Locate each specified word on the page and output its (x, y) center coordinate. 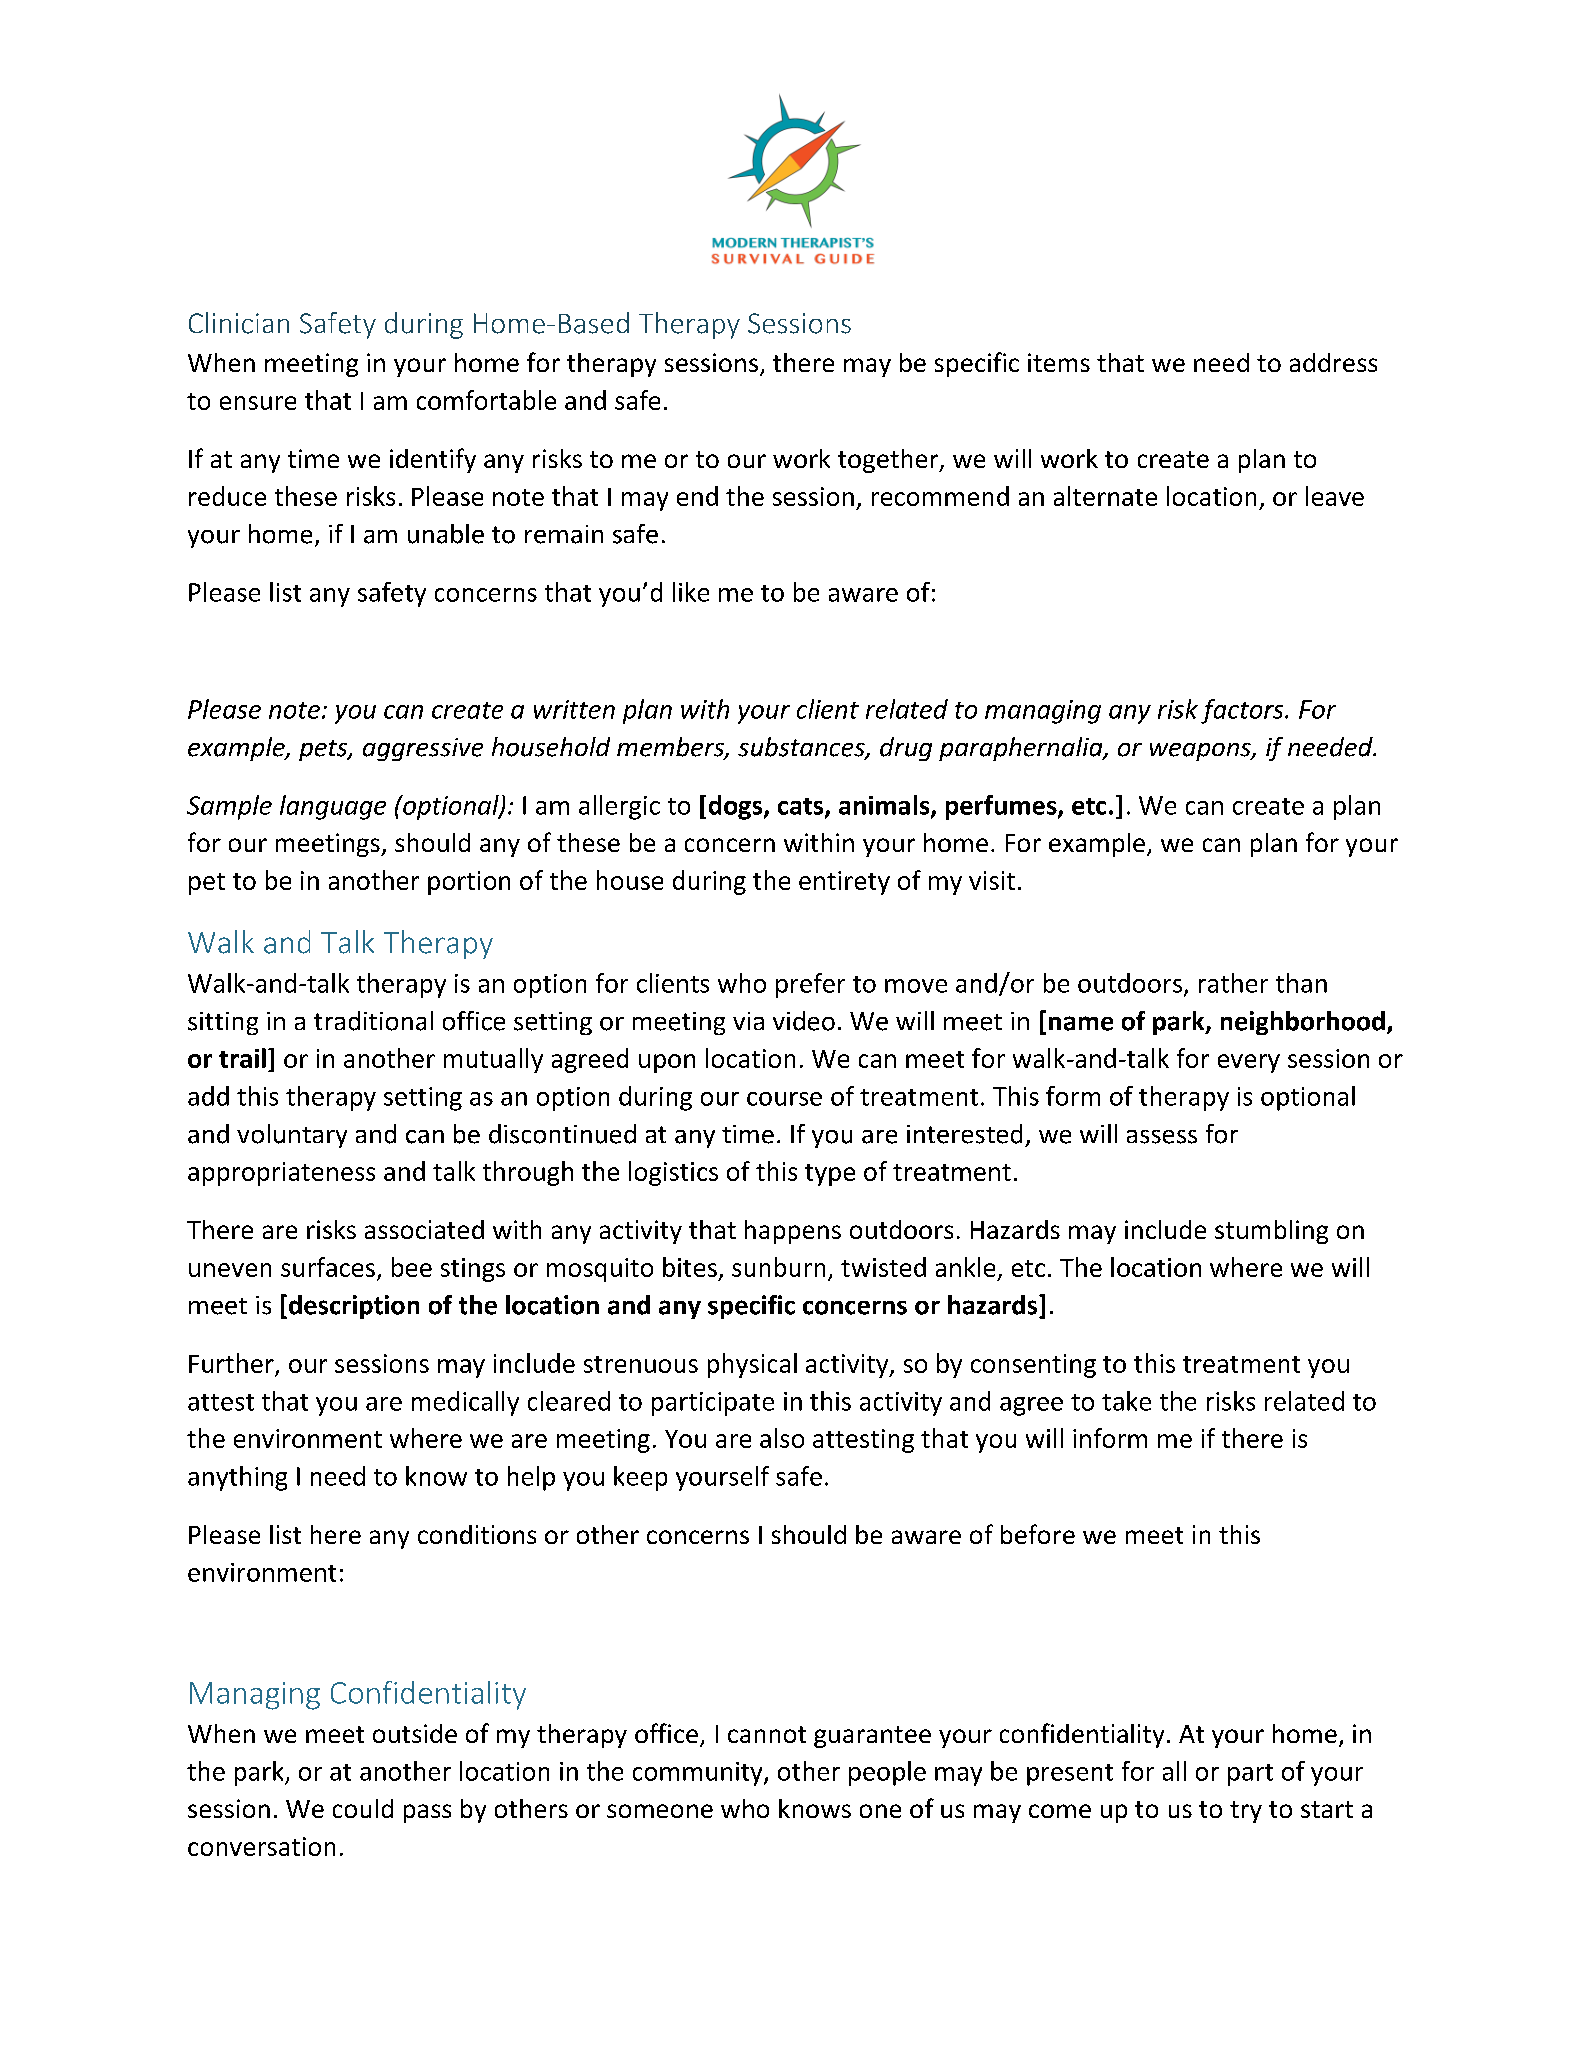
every (1249, 1063)
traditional (373, 1021)
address (1333, 362)
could (363, 1808)
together (889, 461)
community (699, 1774)
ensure (258, 403)
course (784, 1099)
